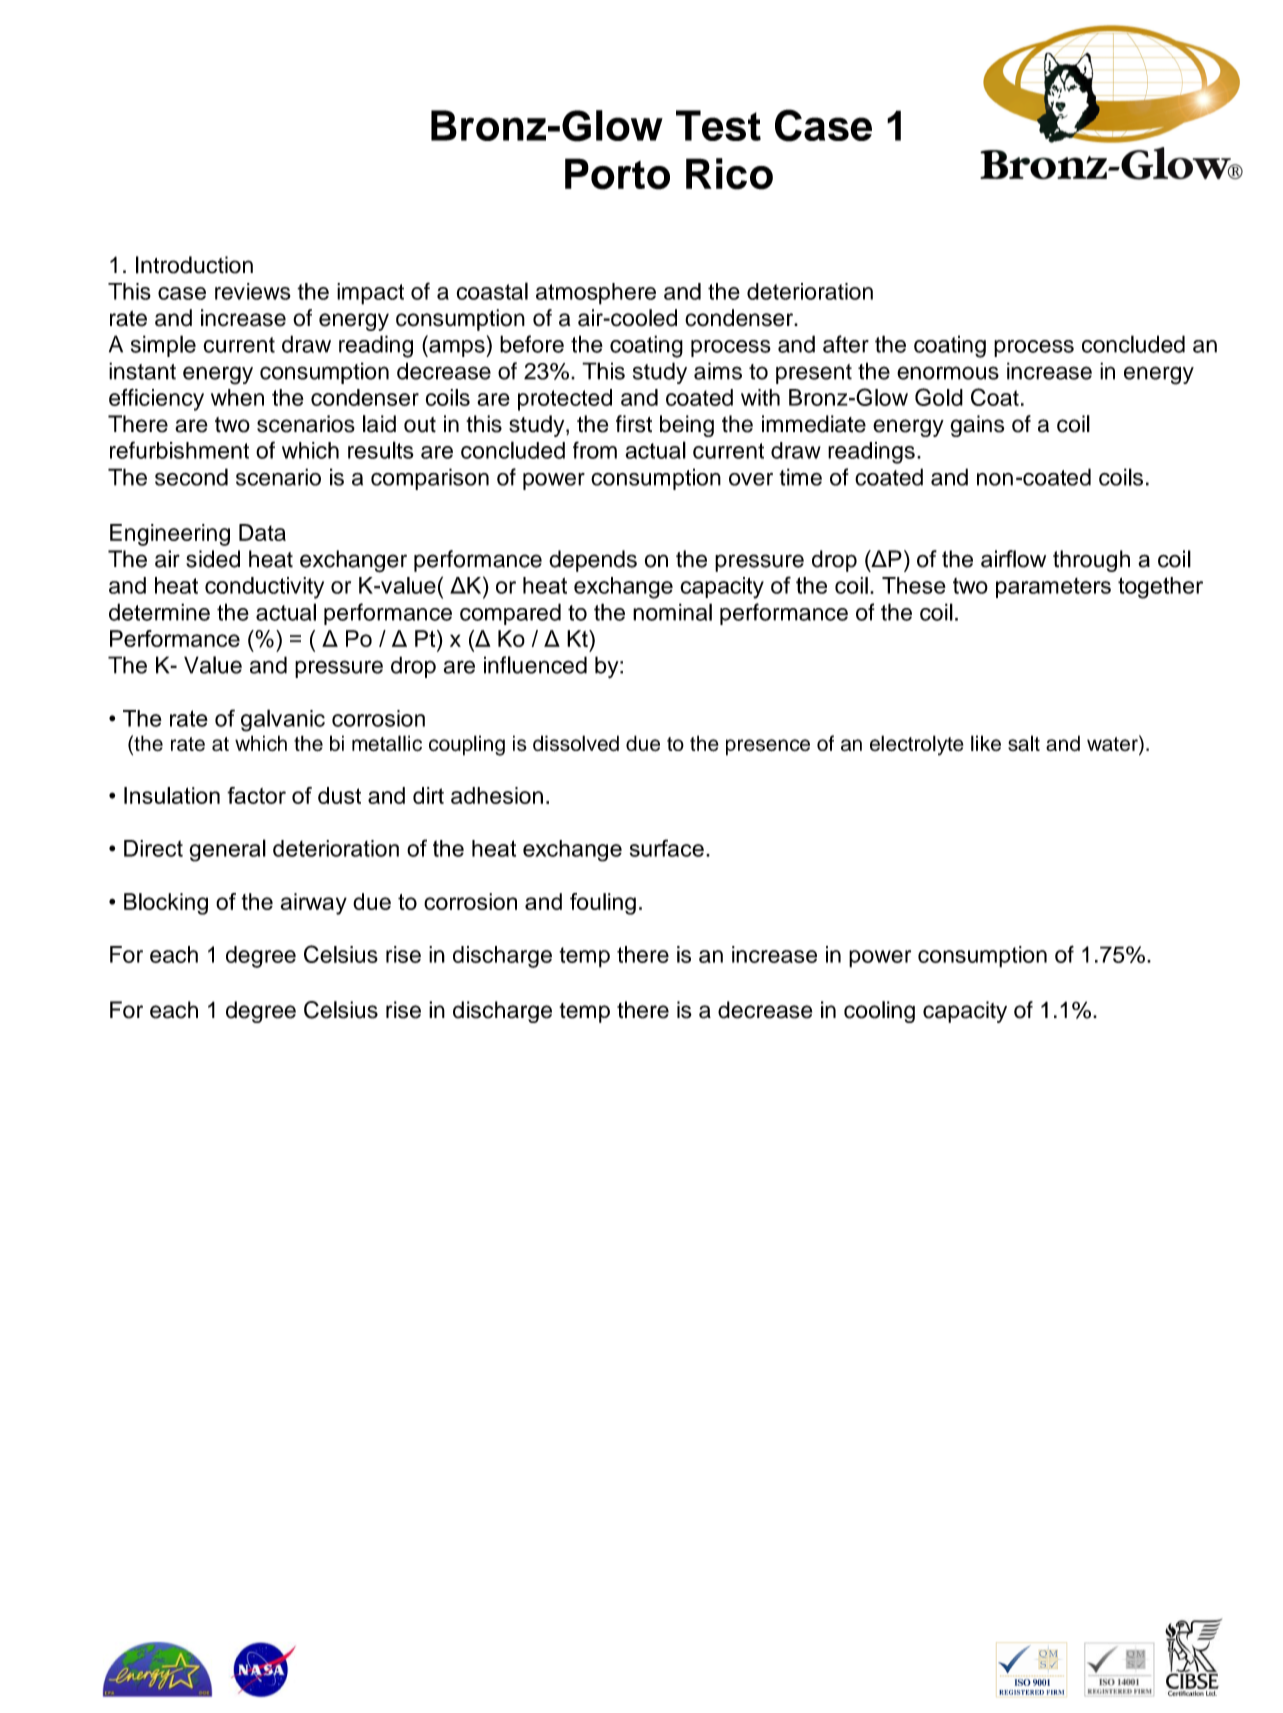 The image size is (1283, 1713). What do you see at coordinates (729, 174) in the screenshot?
I see `Rico` at bounding box center [729, 174].
